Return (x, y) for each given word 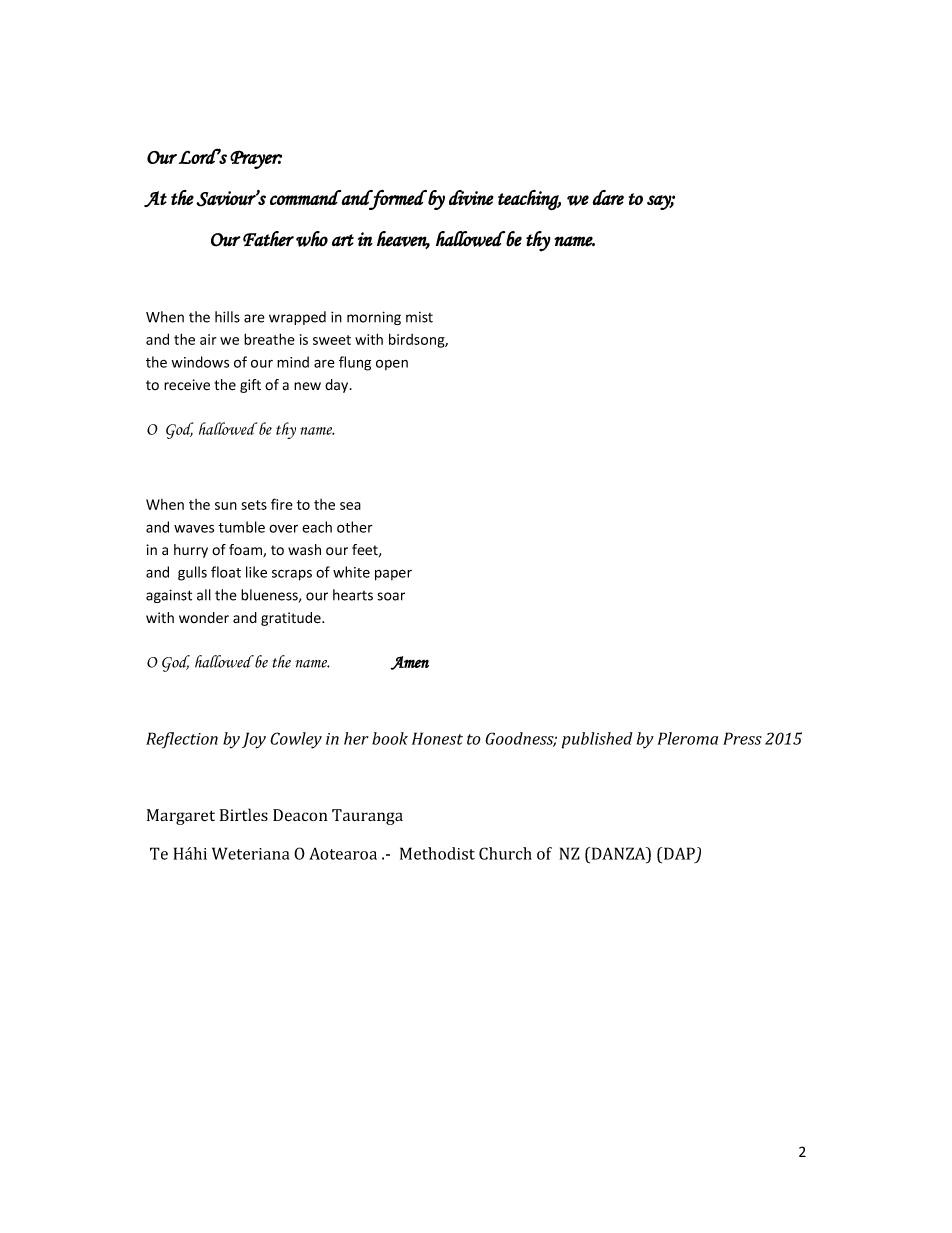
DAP (680, 854)
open (392, 364)
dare (608, 197)
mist (419, 317)
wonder (204, 617)
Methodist (437, 853)
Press (742, 738)
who (312, 239)
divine (471, 198)
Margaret (181, 817)
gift (250, 386)
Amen (410, 663)
